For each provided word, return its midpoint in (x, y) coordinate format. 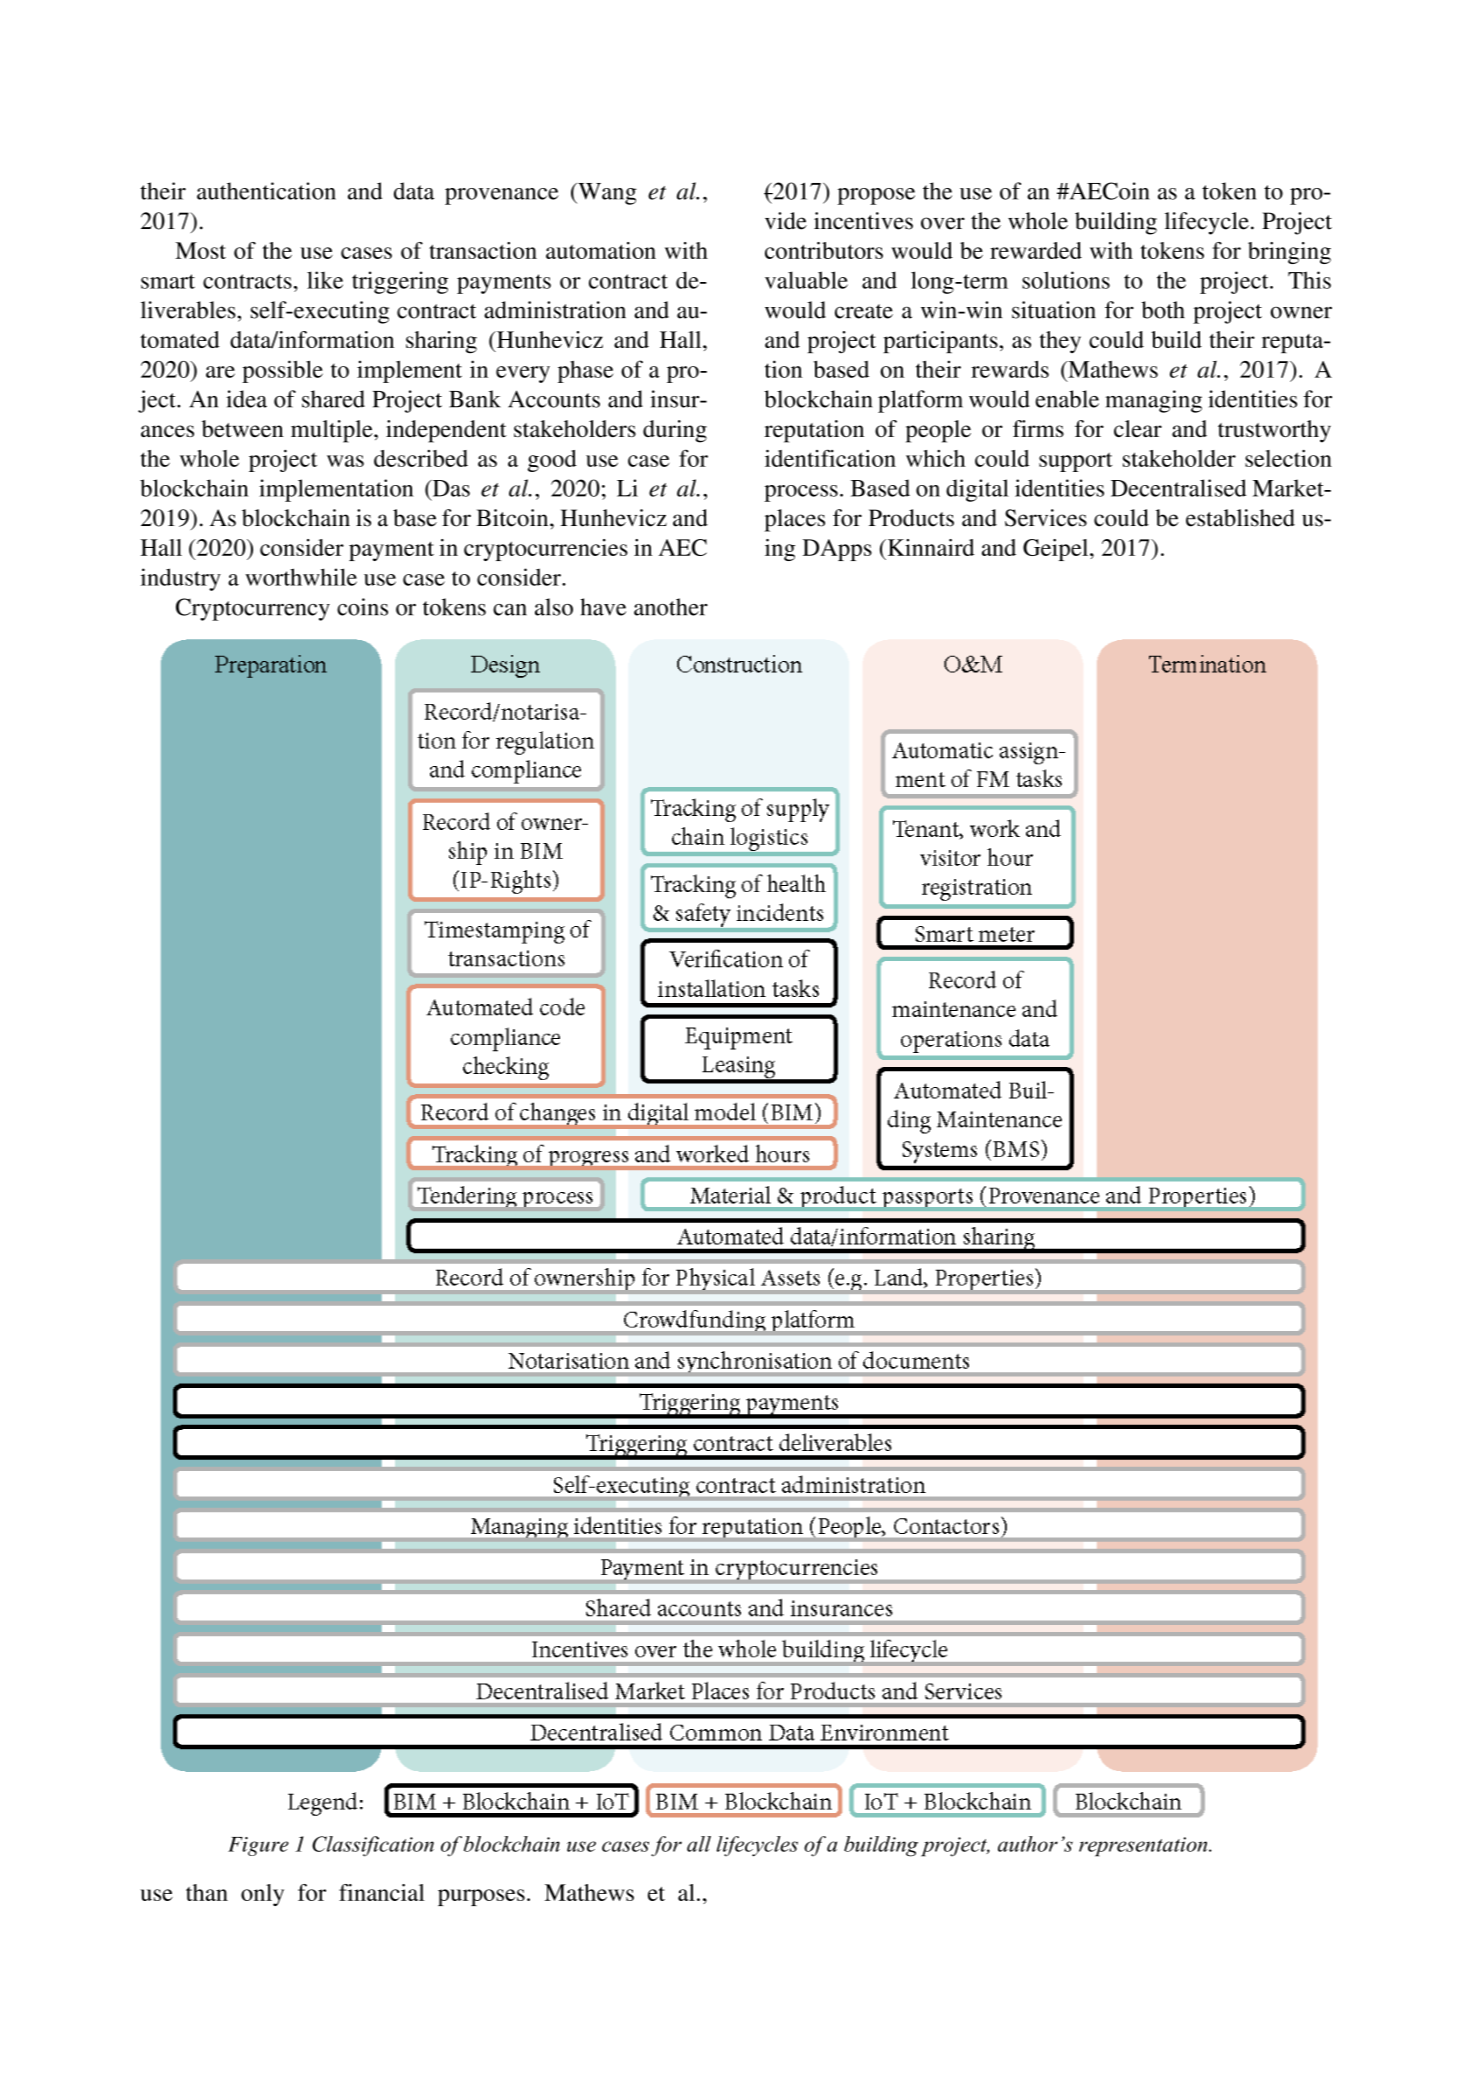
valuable (806, 280)
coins (362, 607)
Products (911, 518)
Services (1046, 518)
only (262, 1895)
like (325, 280)
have (603, 607)
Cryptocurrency (253, 609)
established (1240, 518)
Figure (258, 1846)
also (554, 607)
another (671, 607)
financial (382, 1892)
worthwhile (301, 577)
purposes (481, 1897)
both (1163, 310)
